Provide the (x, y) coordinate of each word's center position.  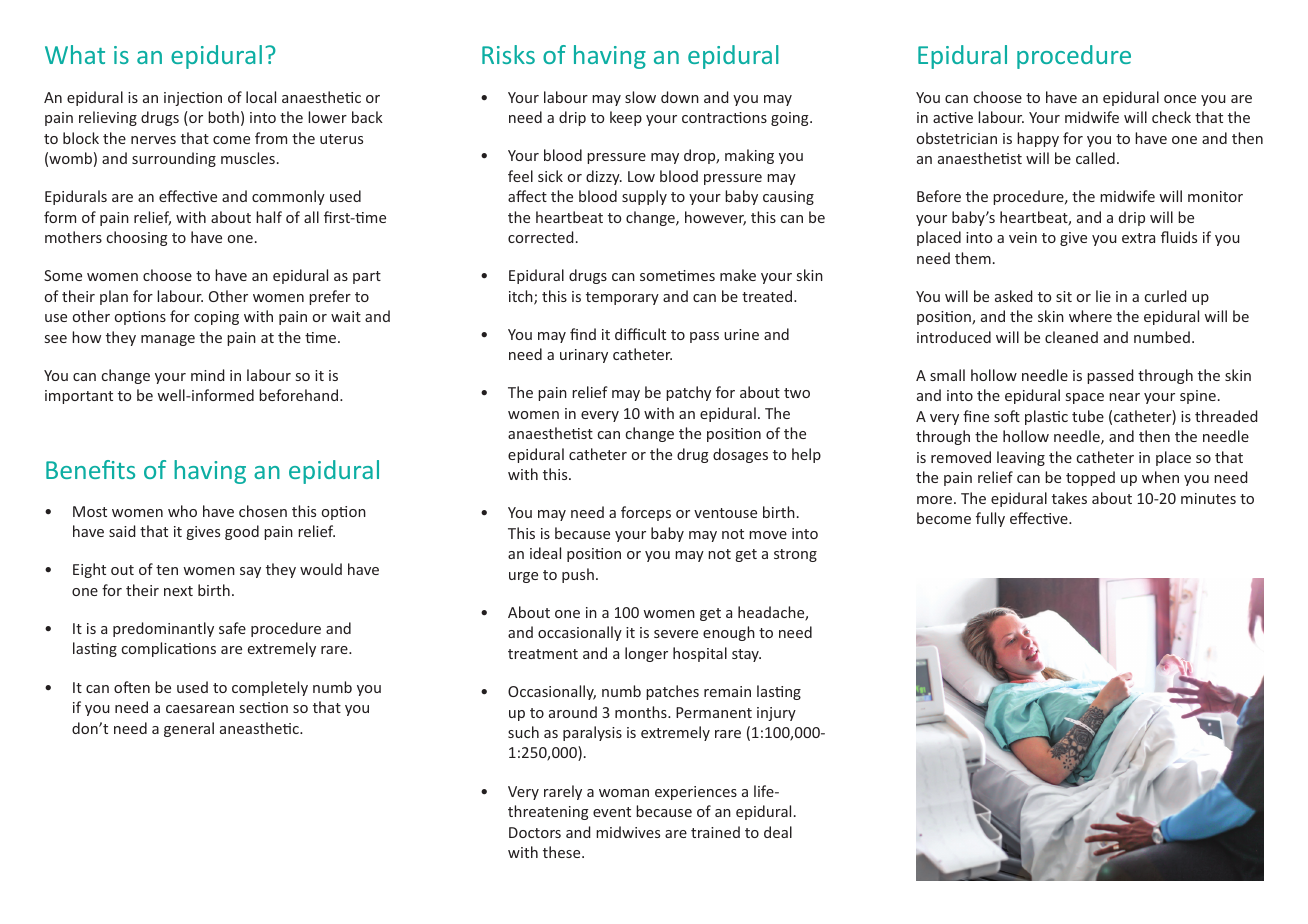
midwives (628, 832)
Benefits (90, 469)
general (189, 729)
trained (715, 832)
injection (193, 99)
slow (640, 97)
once (1180, 99)
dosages (740, 455)
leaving (1021, 458)
